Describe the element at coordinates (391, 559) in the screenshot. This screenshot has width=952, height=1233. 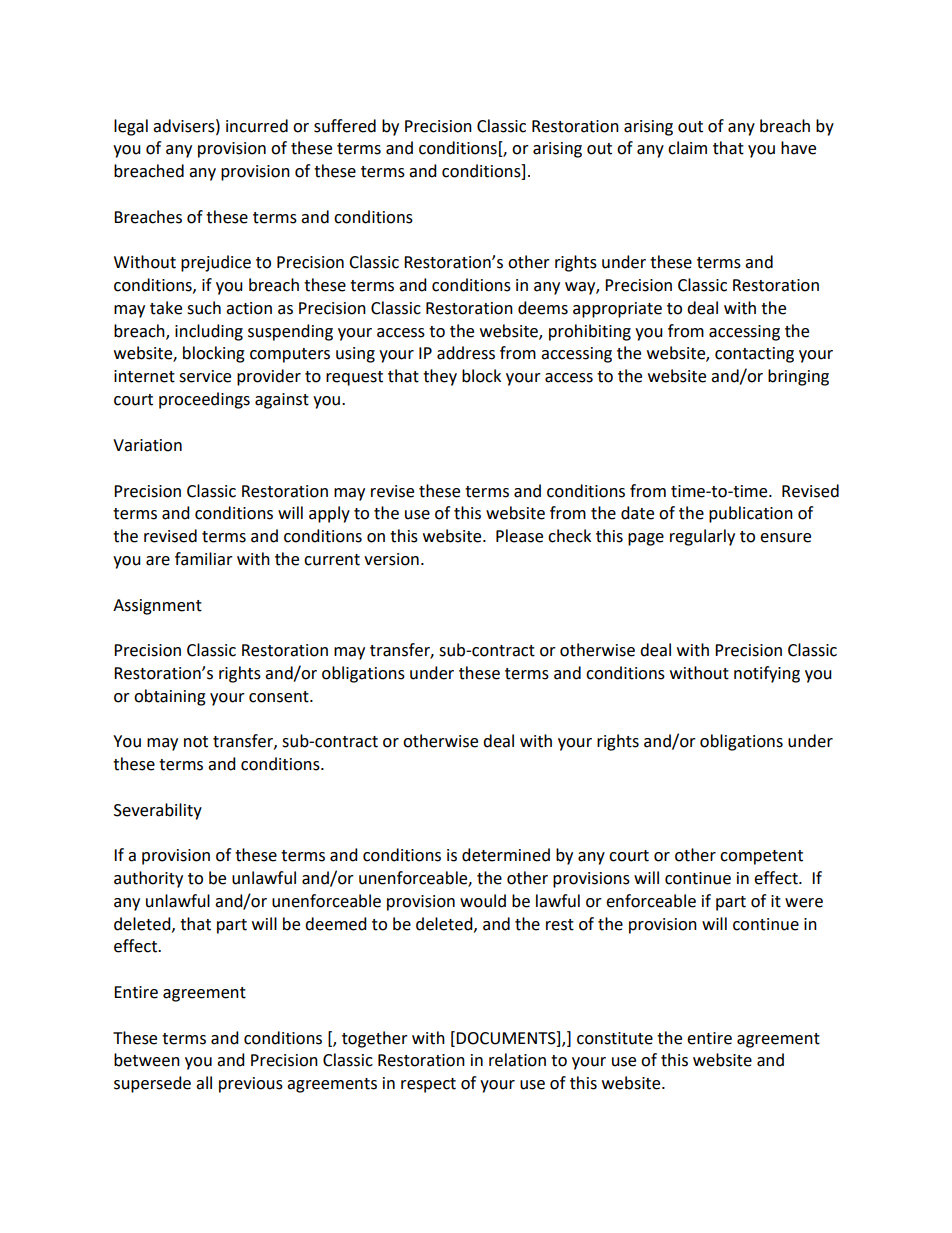
I see `version` at that location.
